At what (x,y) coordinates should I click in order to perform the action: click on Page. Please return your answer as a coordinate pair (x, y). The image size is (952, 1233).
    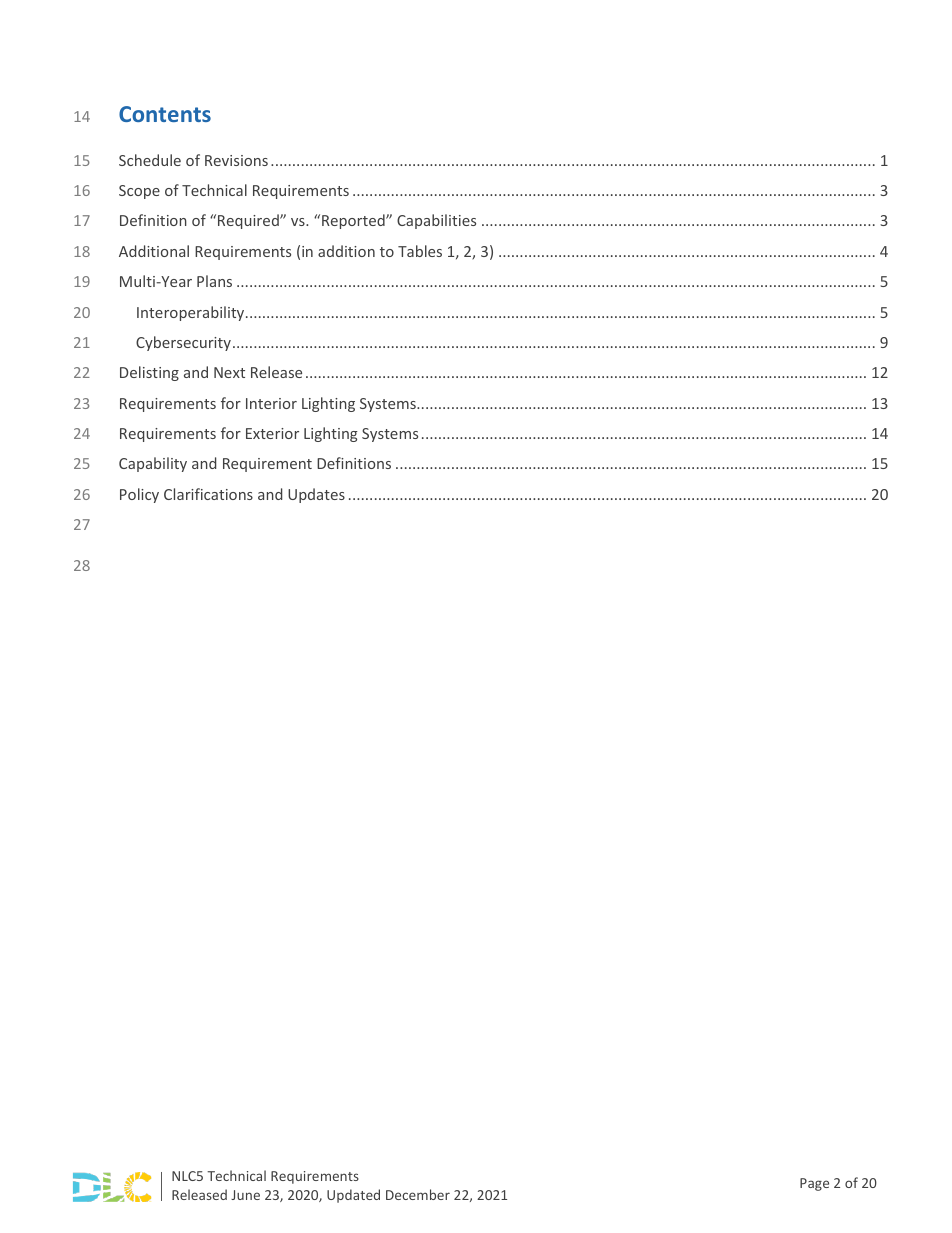
    Looking at the image, I should click on (814, 1184).
